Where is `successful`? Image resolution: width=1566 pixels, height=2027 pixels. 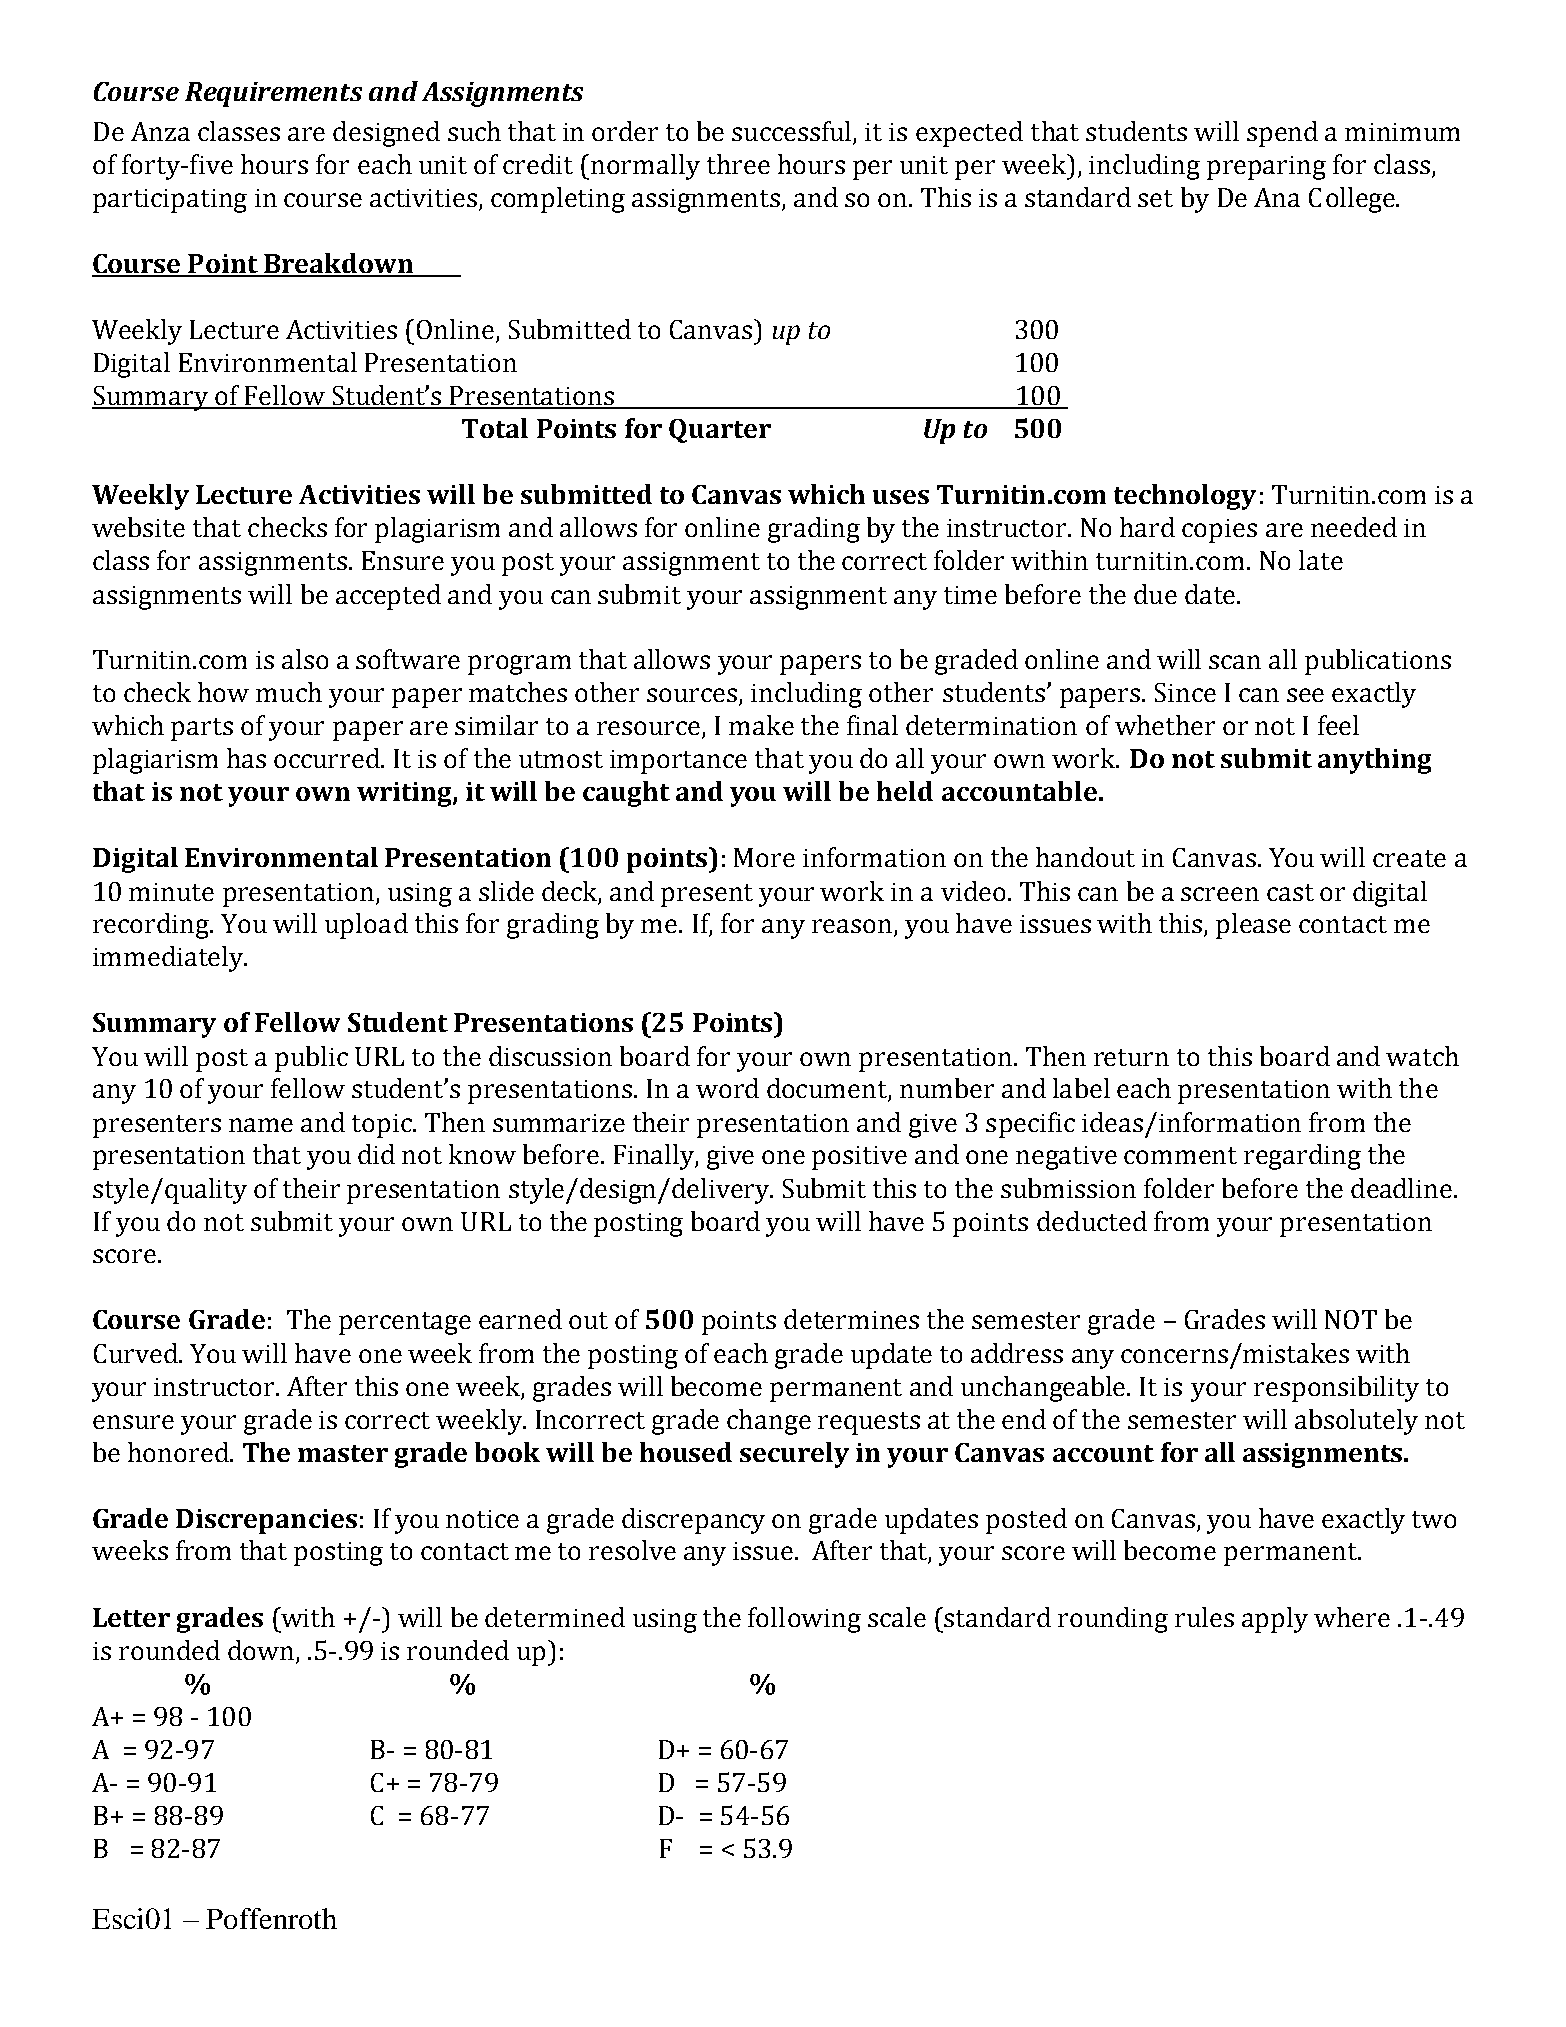
successful is located at coordinates (793, 132).
